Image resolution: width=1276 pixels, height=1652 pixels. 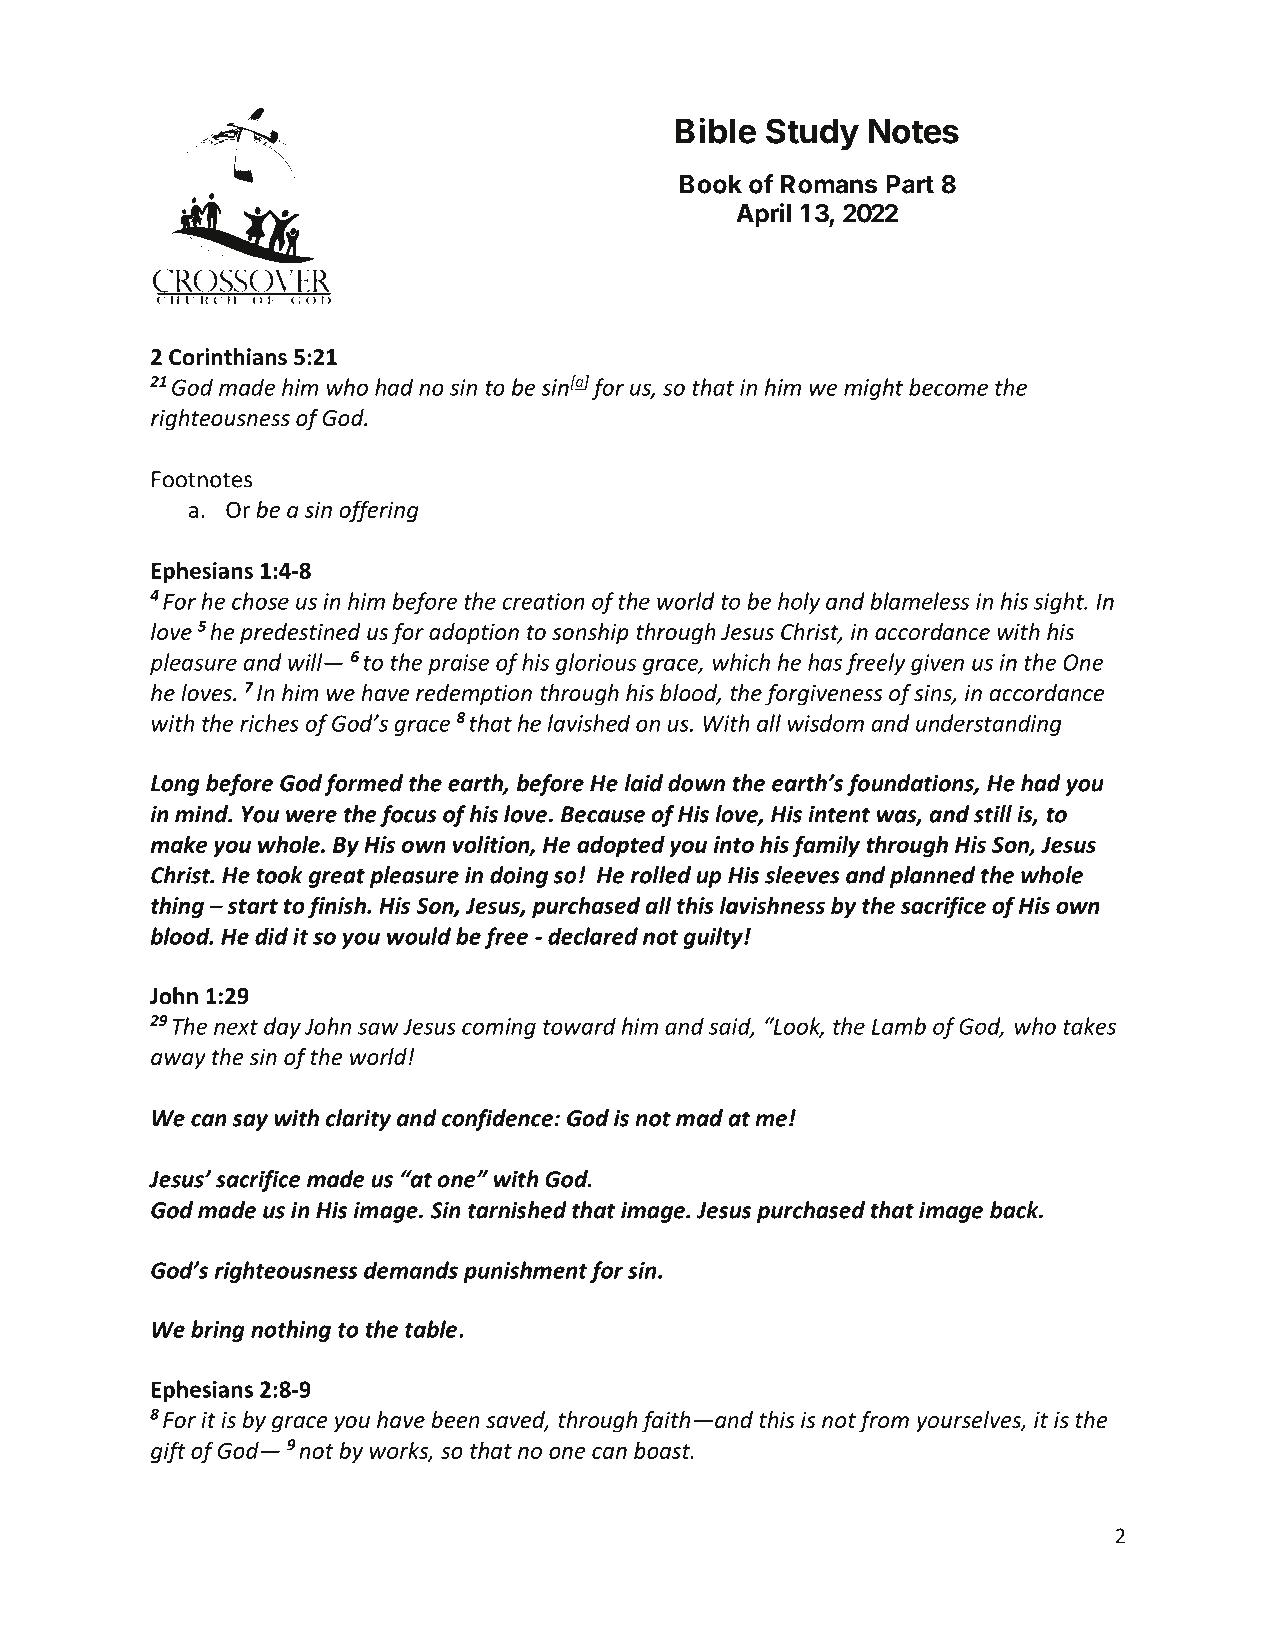 What do you see at coordinates (711, 184) in the screenshot?
I see `Book` at bounding box center [711, 184].
